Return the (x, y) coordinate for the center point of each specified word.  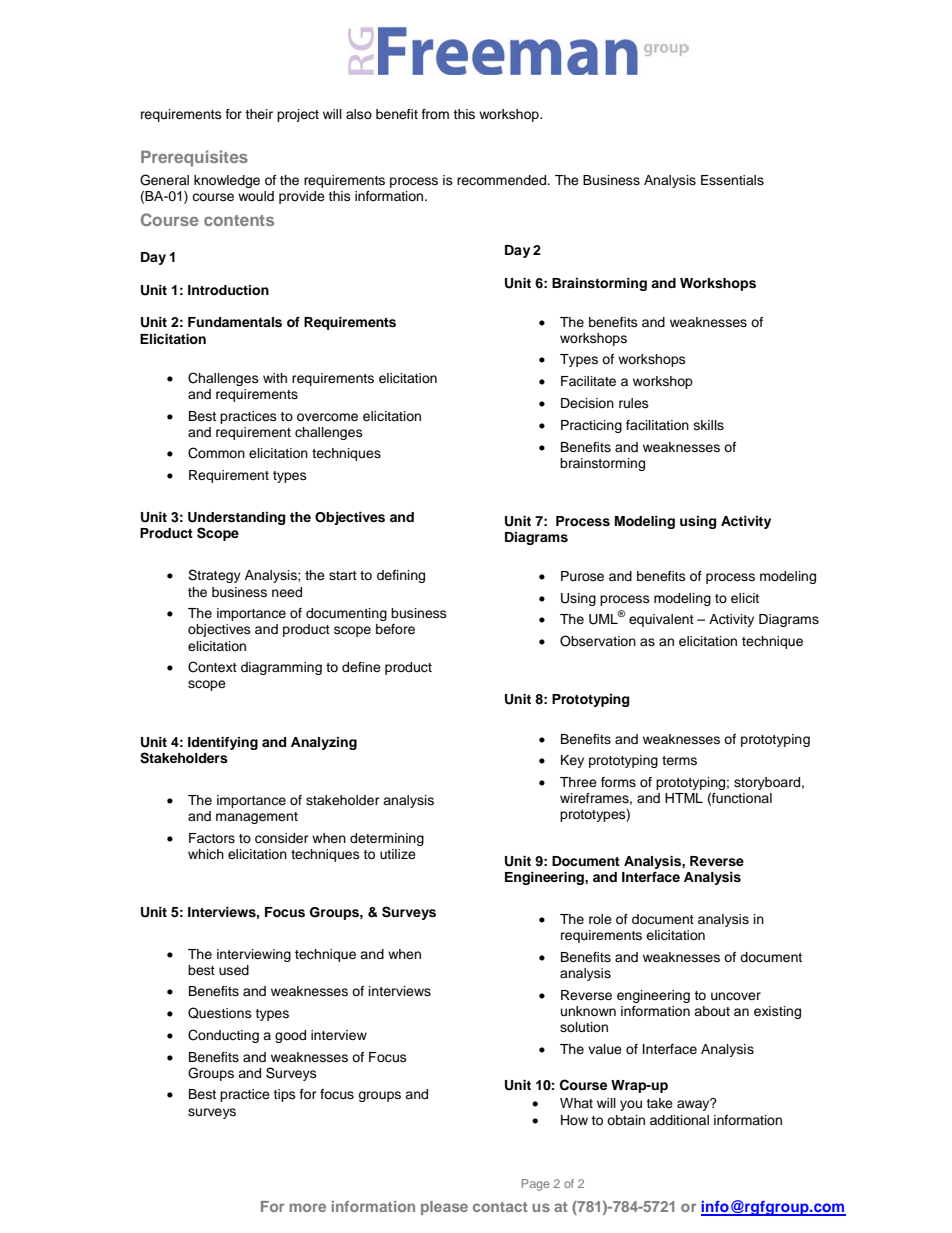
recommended (503, 180)
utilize (398, 854)
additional (679, 1120)
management (257, 818)
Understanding (236, 520)
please (444, 1208)
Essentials (732, 180)
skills (709, 425)
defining (401, 576)
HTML (684, 798)
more (307, 1207)
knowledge (227, 181)
